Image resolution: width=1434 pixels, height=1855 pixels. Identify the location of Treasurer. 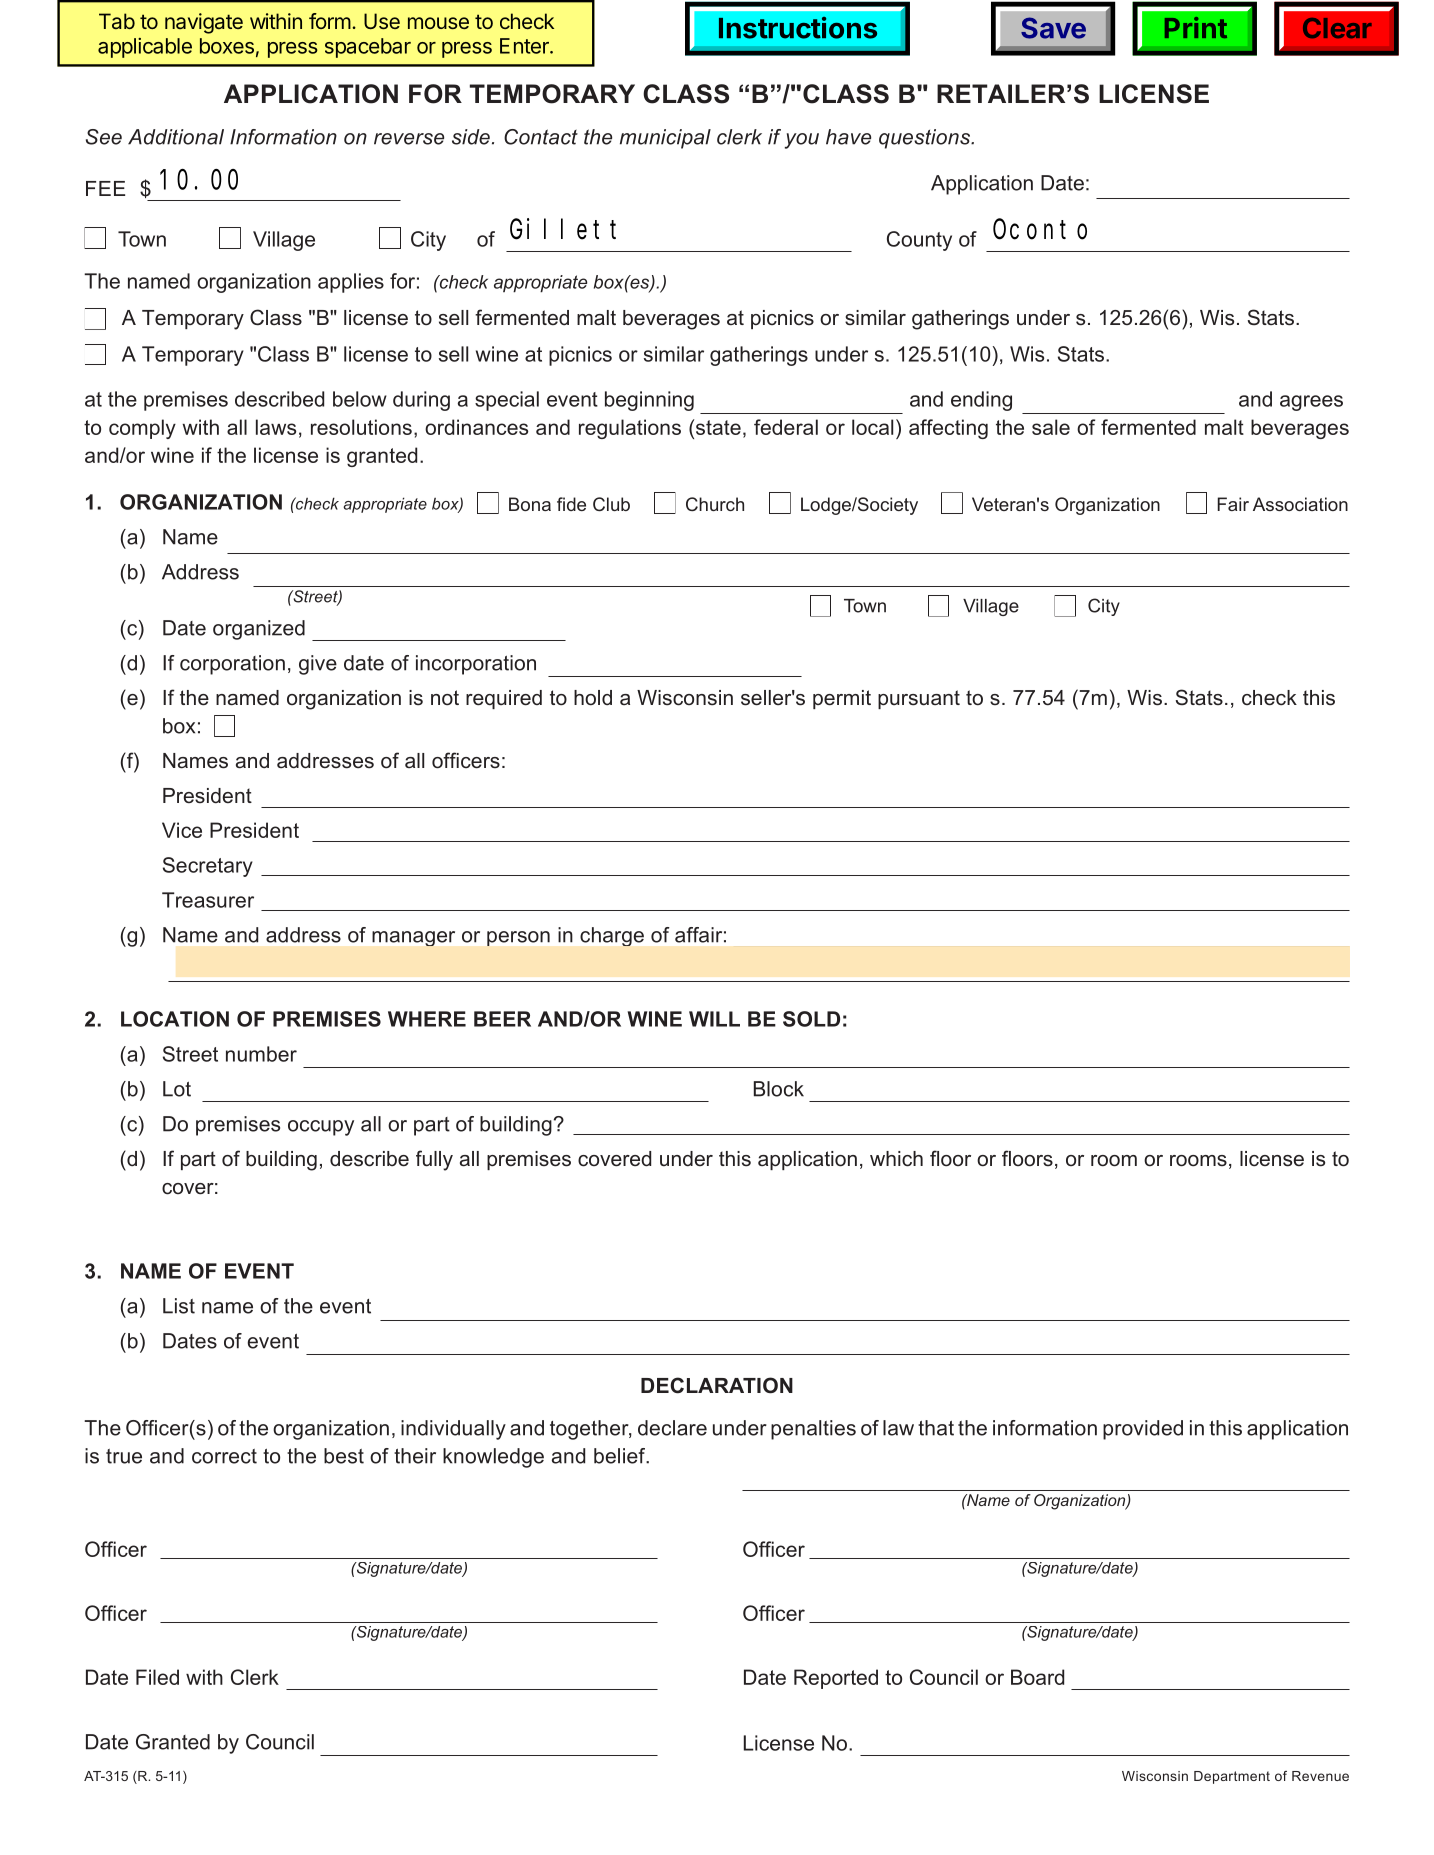
(208, 900).
